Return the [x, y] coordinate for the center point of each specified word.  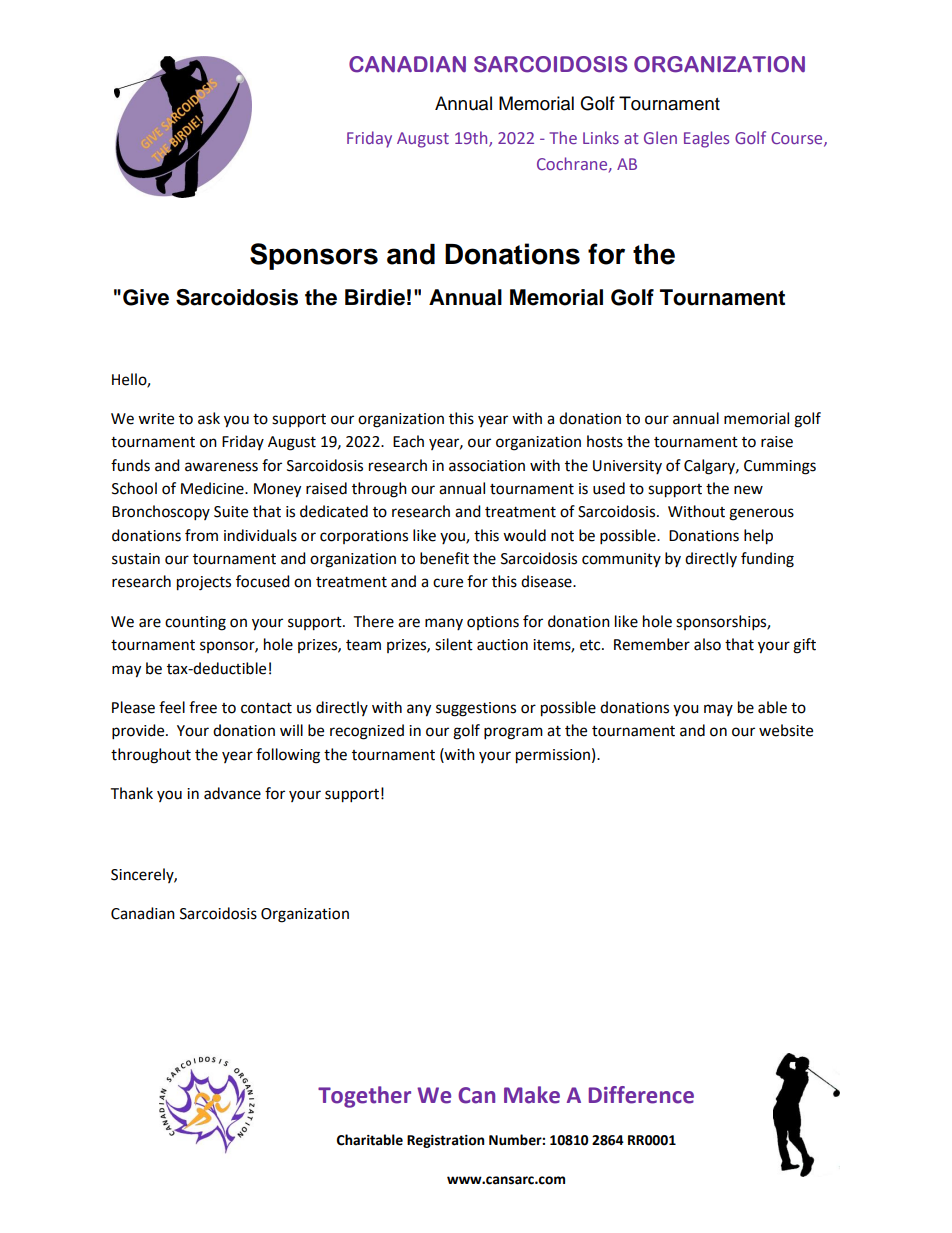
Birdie [375, 297]
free [203, 707]
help [758, 537]
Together [364, 1097]
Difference [641, 1095]
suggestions [476, 709]
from [201, 535]
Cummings [780, 467]
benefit [444, 558]
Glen [660, 137]
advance [232, 793]
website [786, 730]
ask [209, 418]
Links [601, 137]
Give [146, 297]
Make [532, 1095]
